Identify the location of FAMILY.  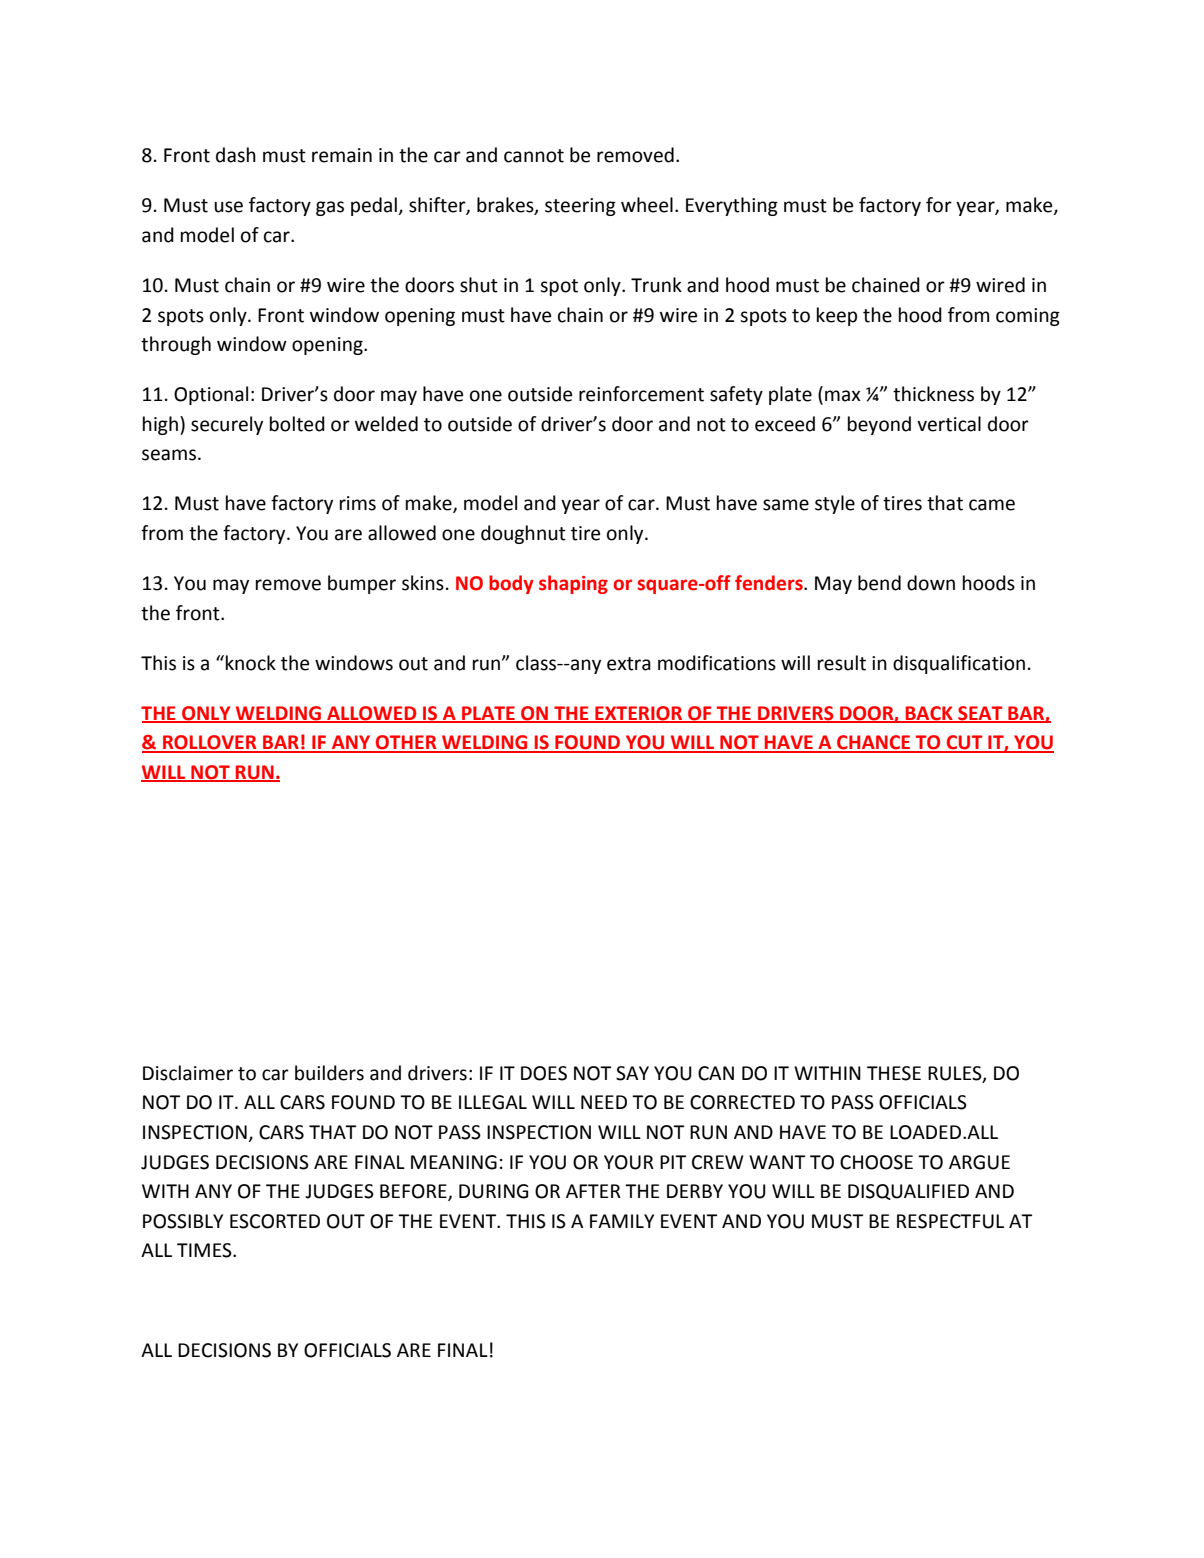
(622, 1221).
